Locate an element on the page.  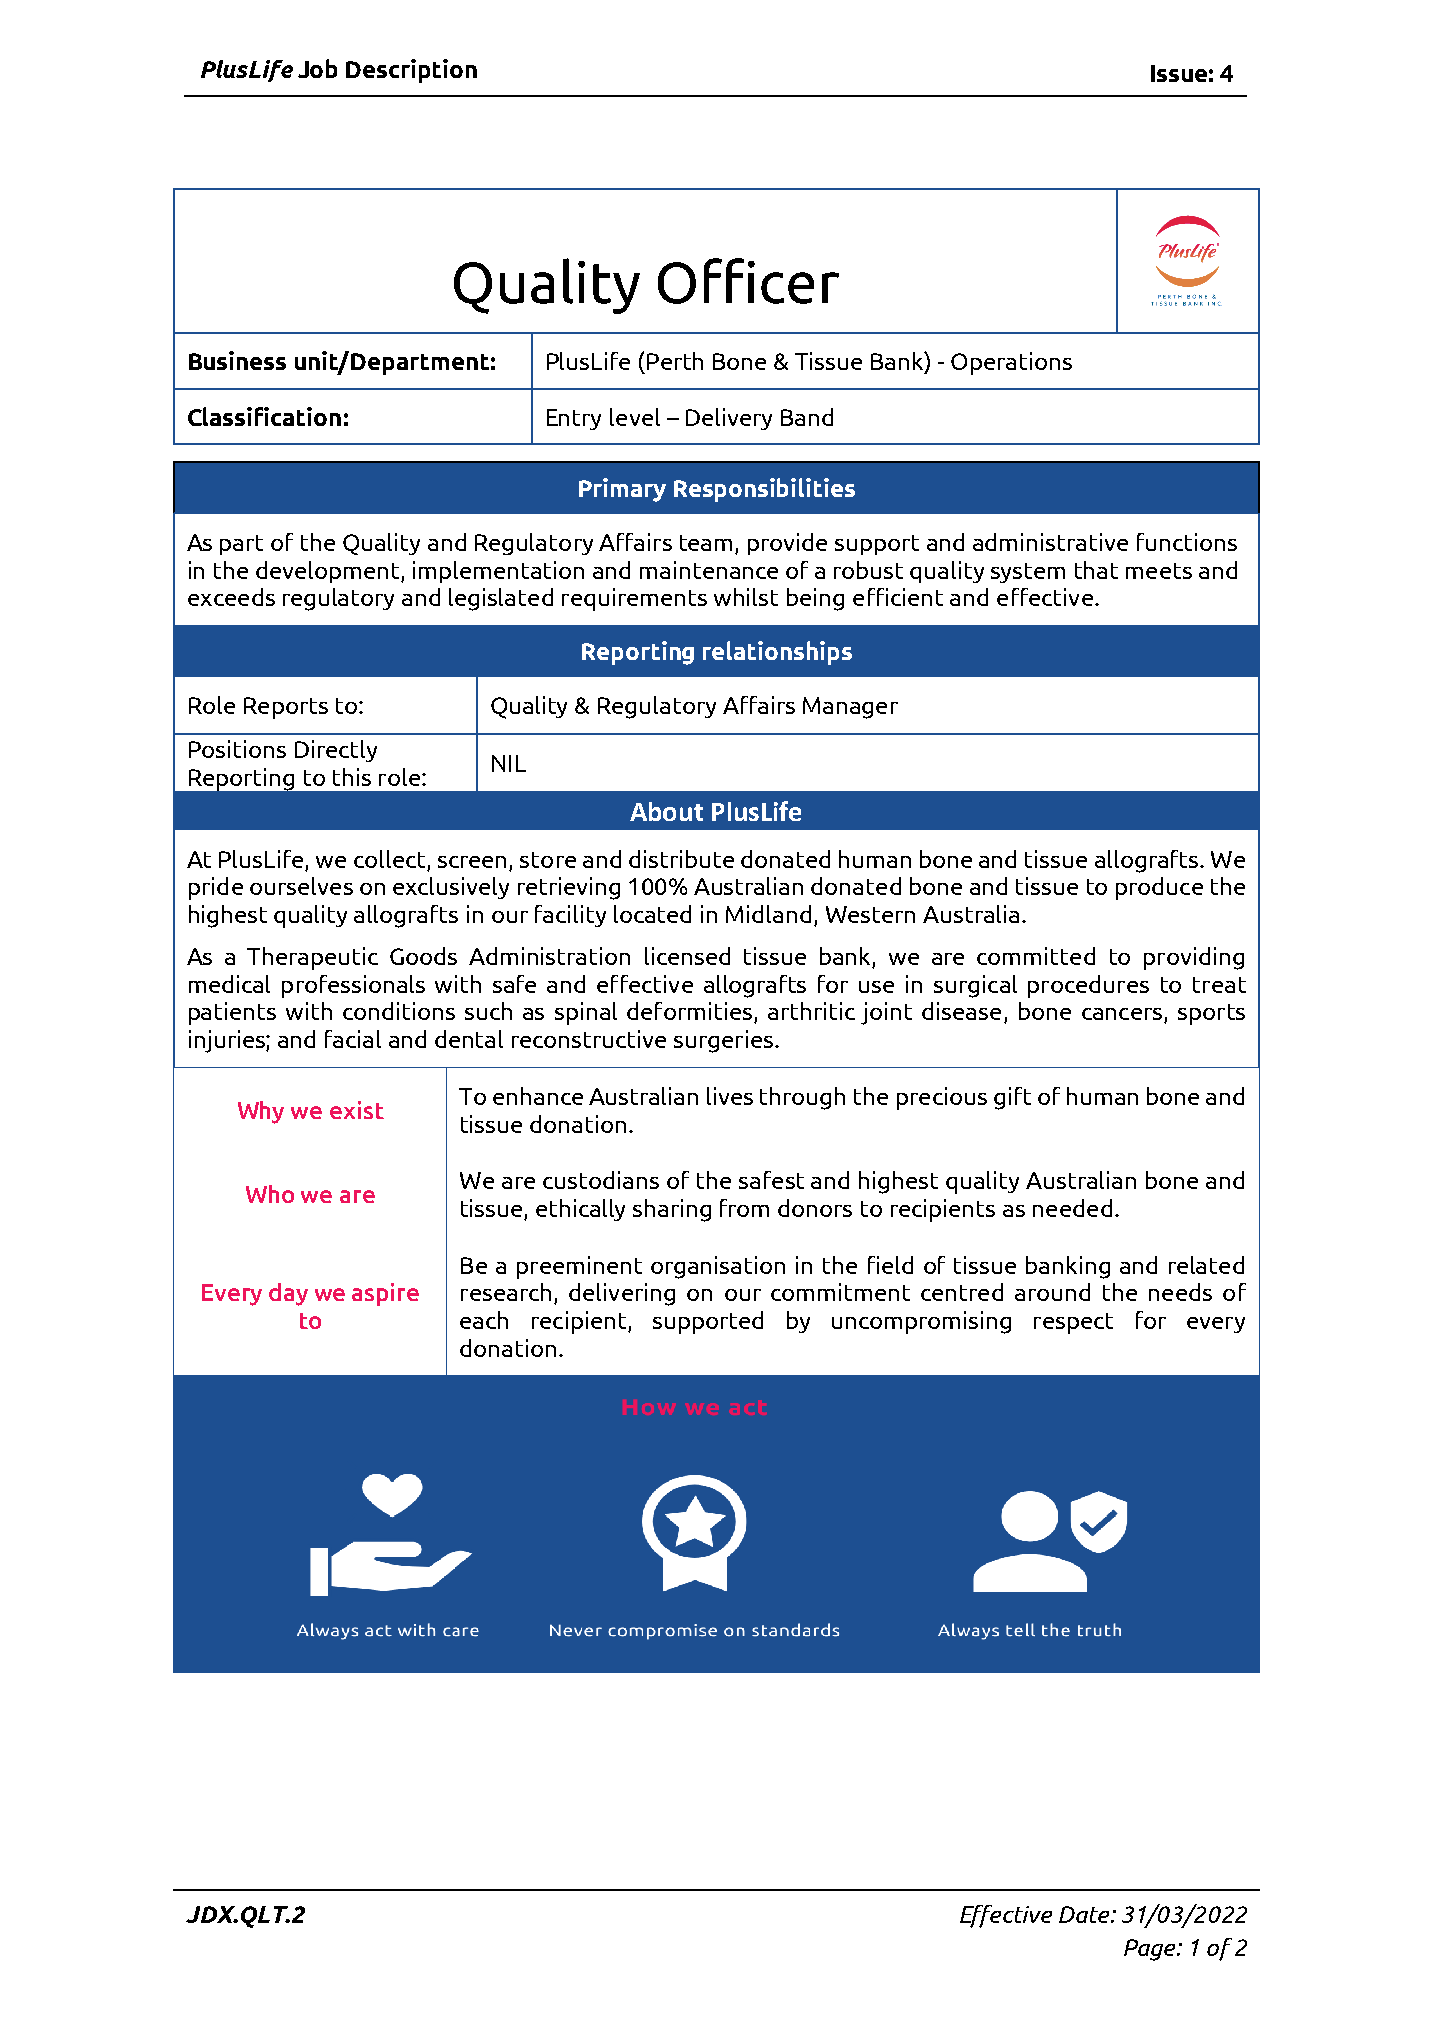
delivering is located at coordinates (622, 1294).
